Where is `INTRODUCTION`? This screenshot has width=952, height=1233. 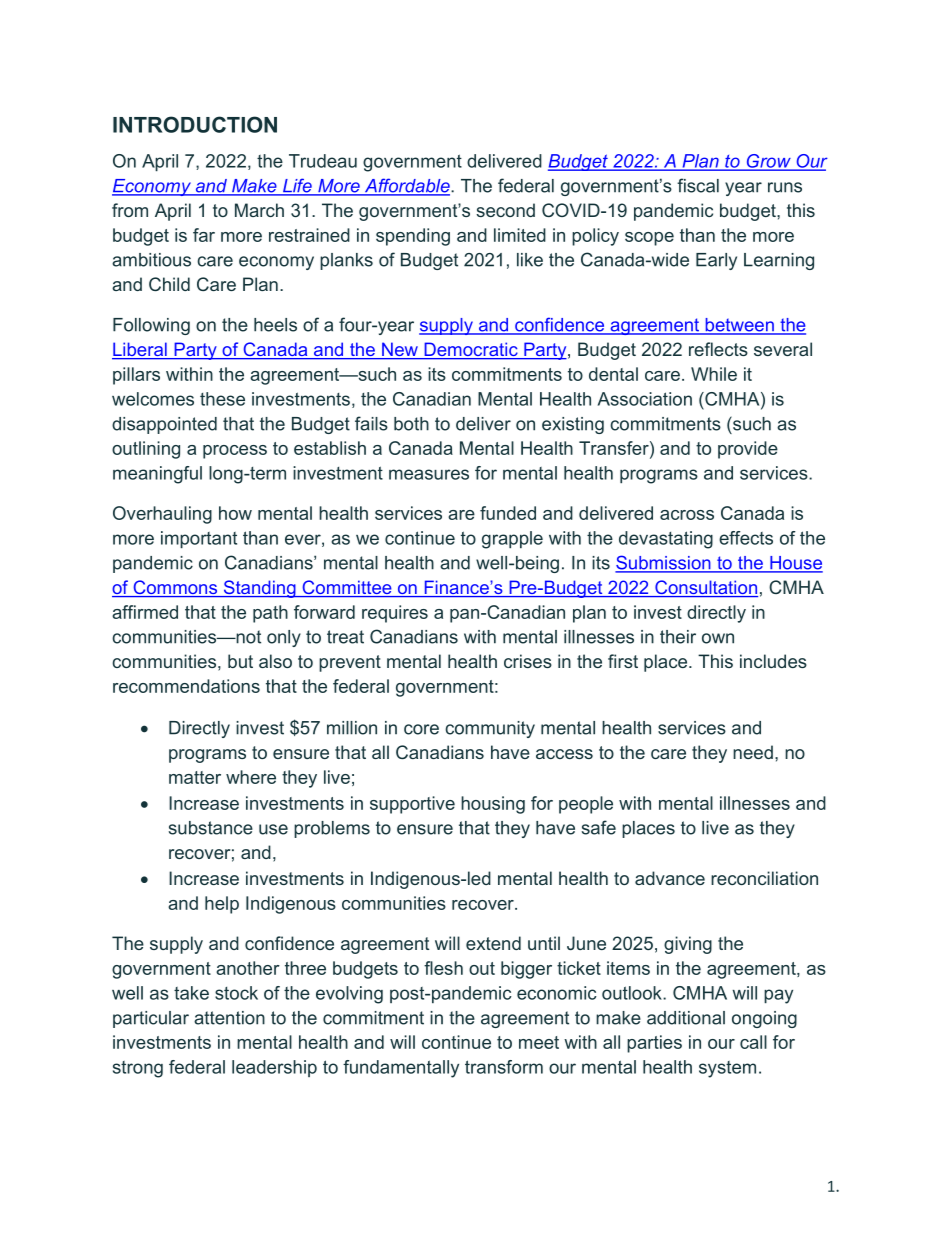
INTRODUCTION is located at coordinates (195, 124).
